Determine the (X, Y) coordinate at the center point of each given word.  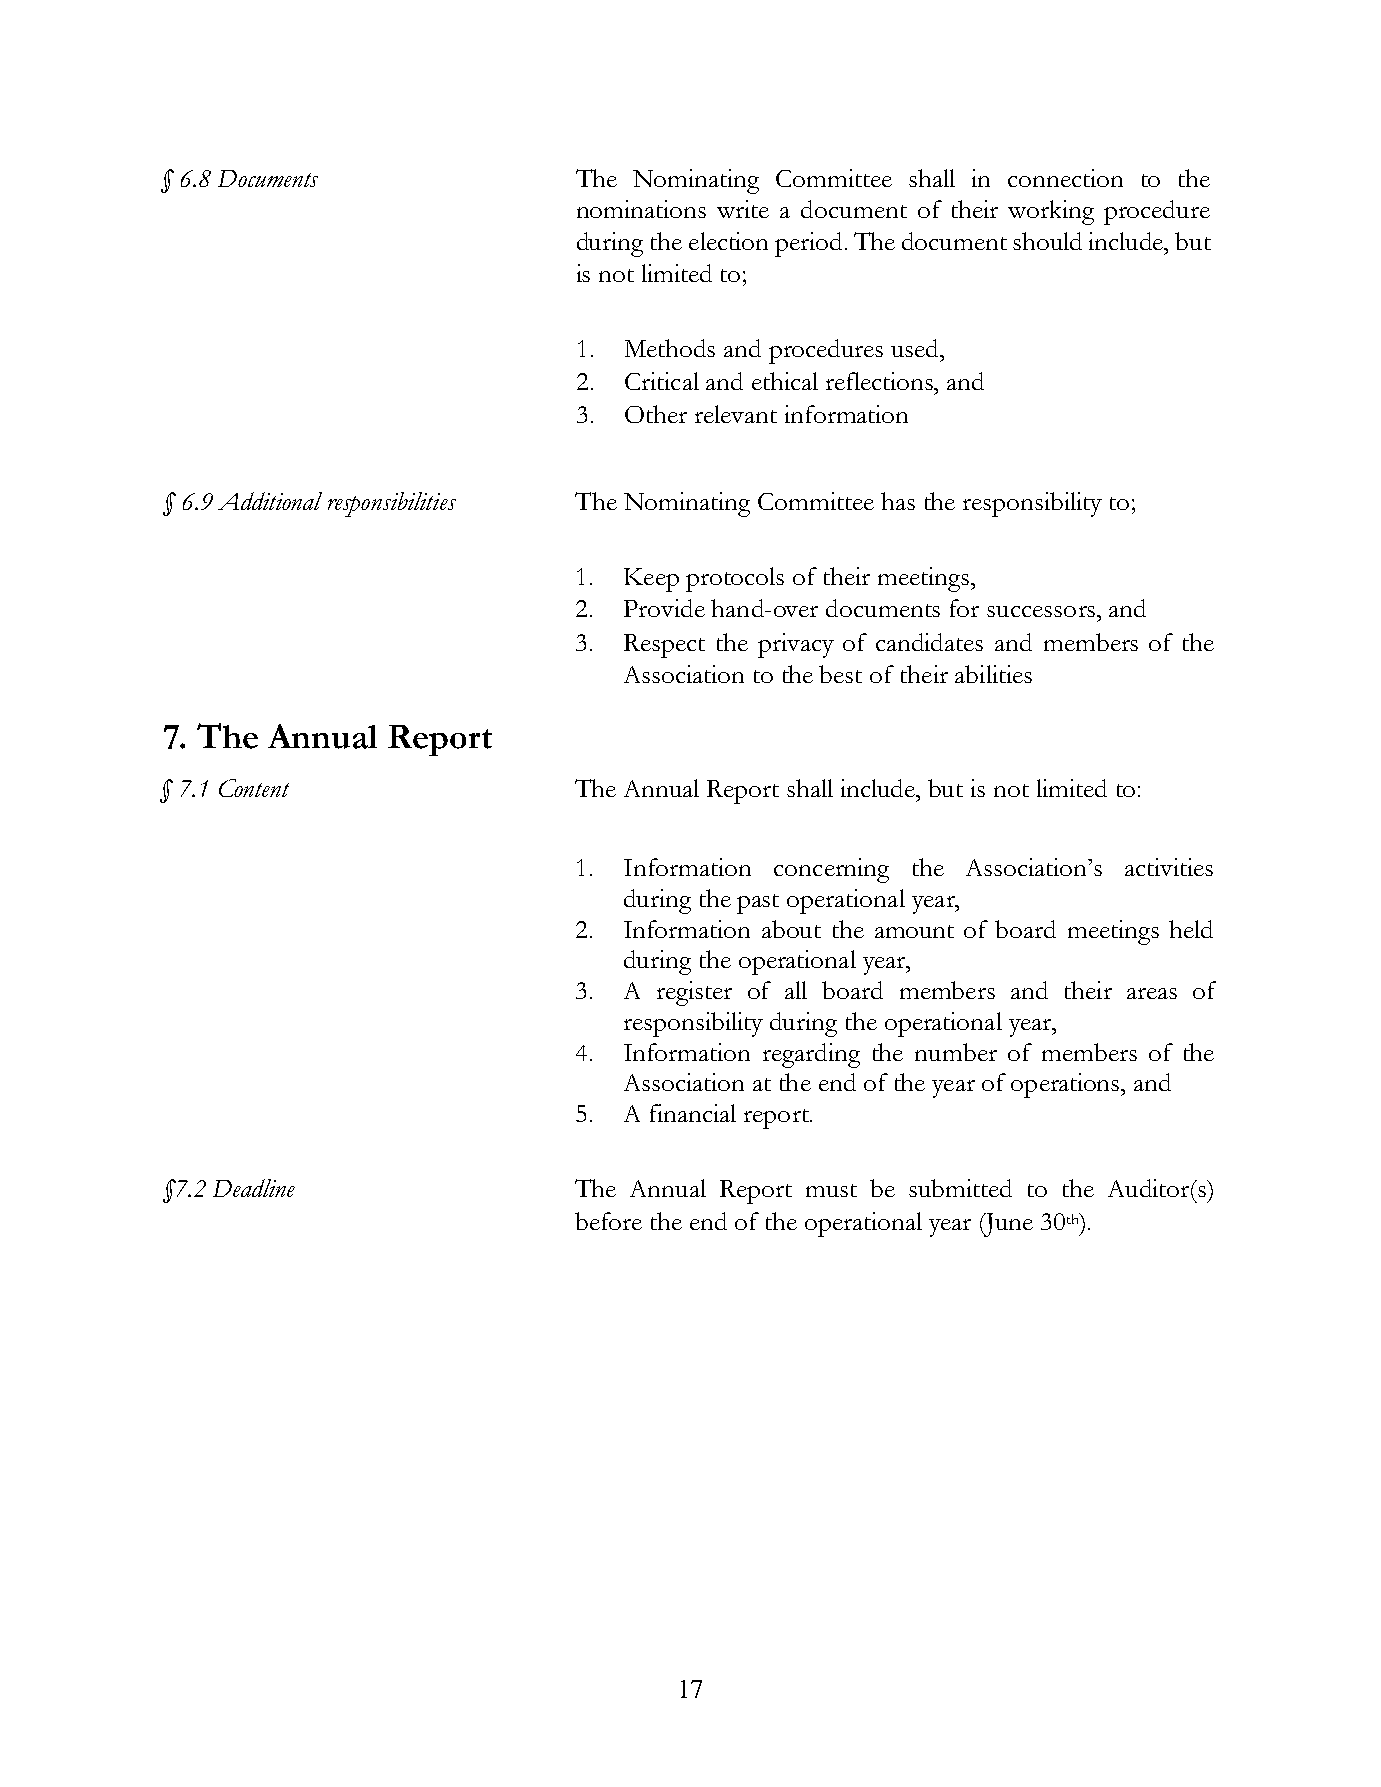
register (694, 993)
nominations (641, 209)
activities (1169, 867)
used (916, 348)
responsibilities (392, 504)
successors (1041, 611)
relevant (736, 414)
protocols (735, 579)
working (1051, 212)
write (743, 209)
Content (254, 788)
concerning (831, 870)
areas (1152, 993)
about (791, 929)
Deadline (254, 1188)
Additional (270, 501)
